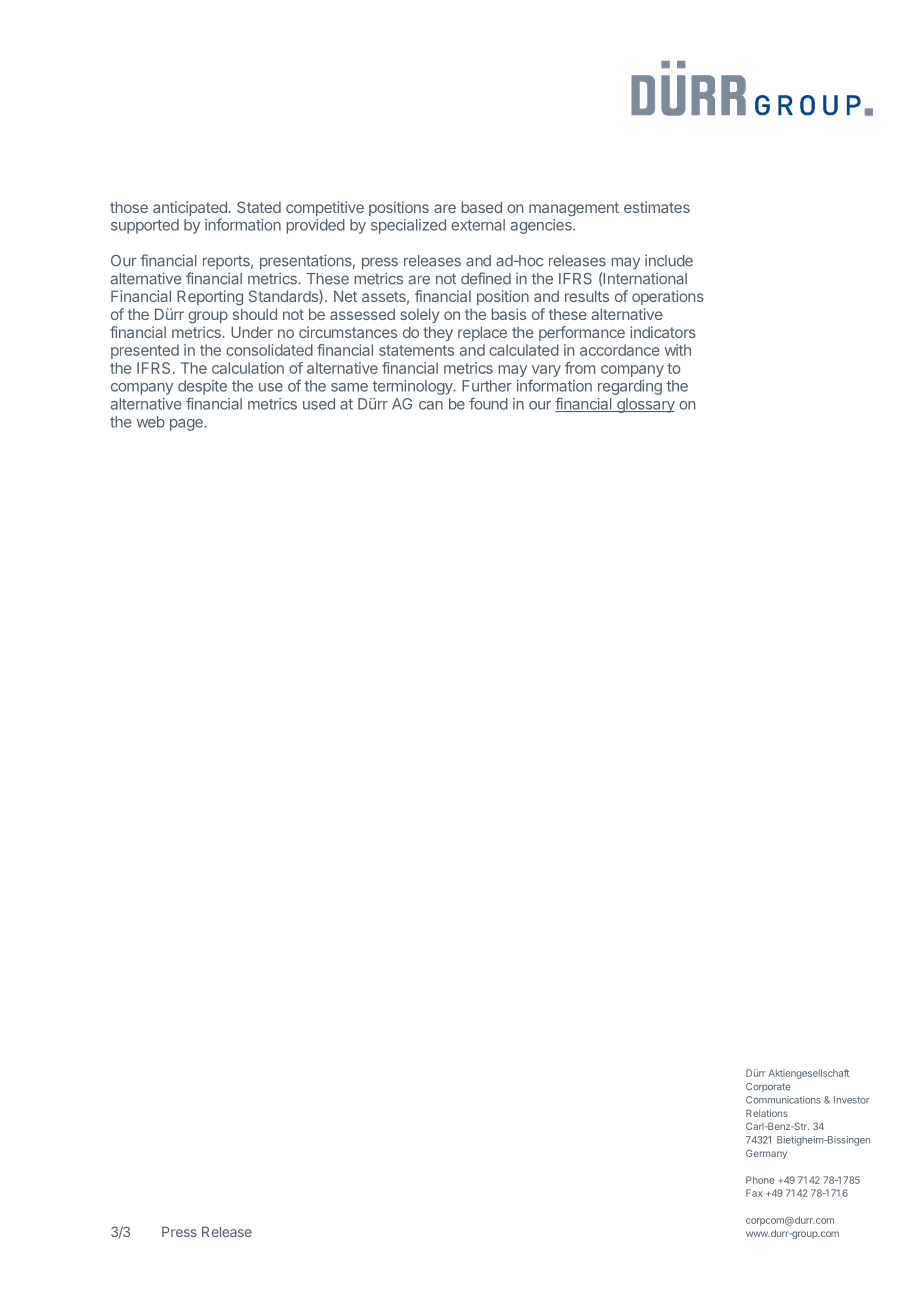 This screenshot has width=924, height=1308. Describe the element at coordinates (645, 405) in the screenshot. I see `glossary` at that location.
